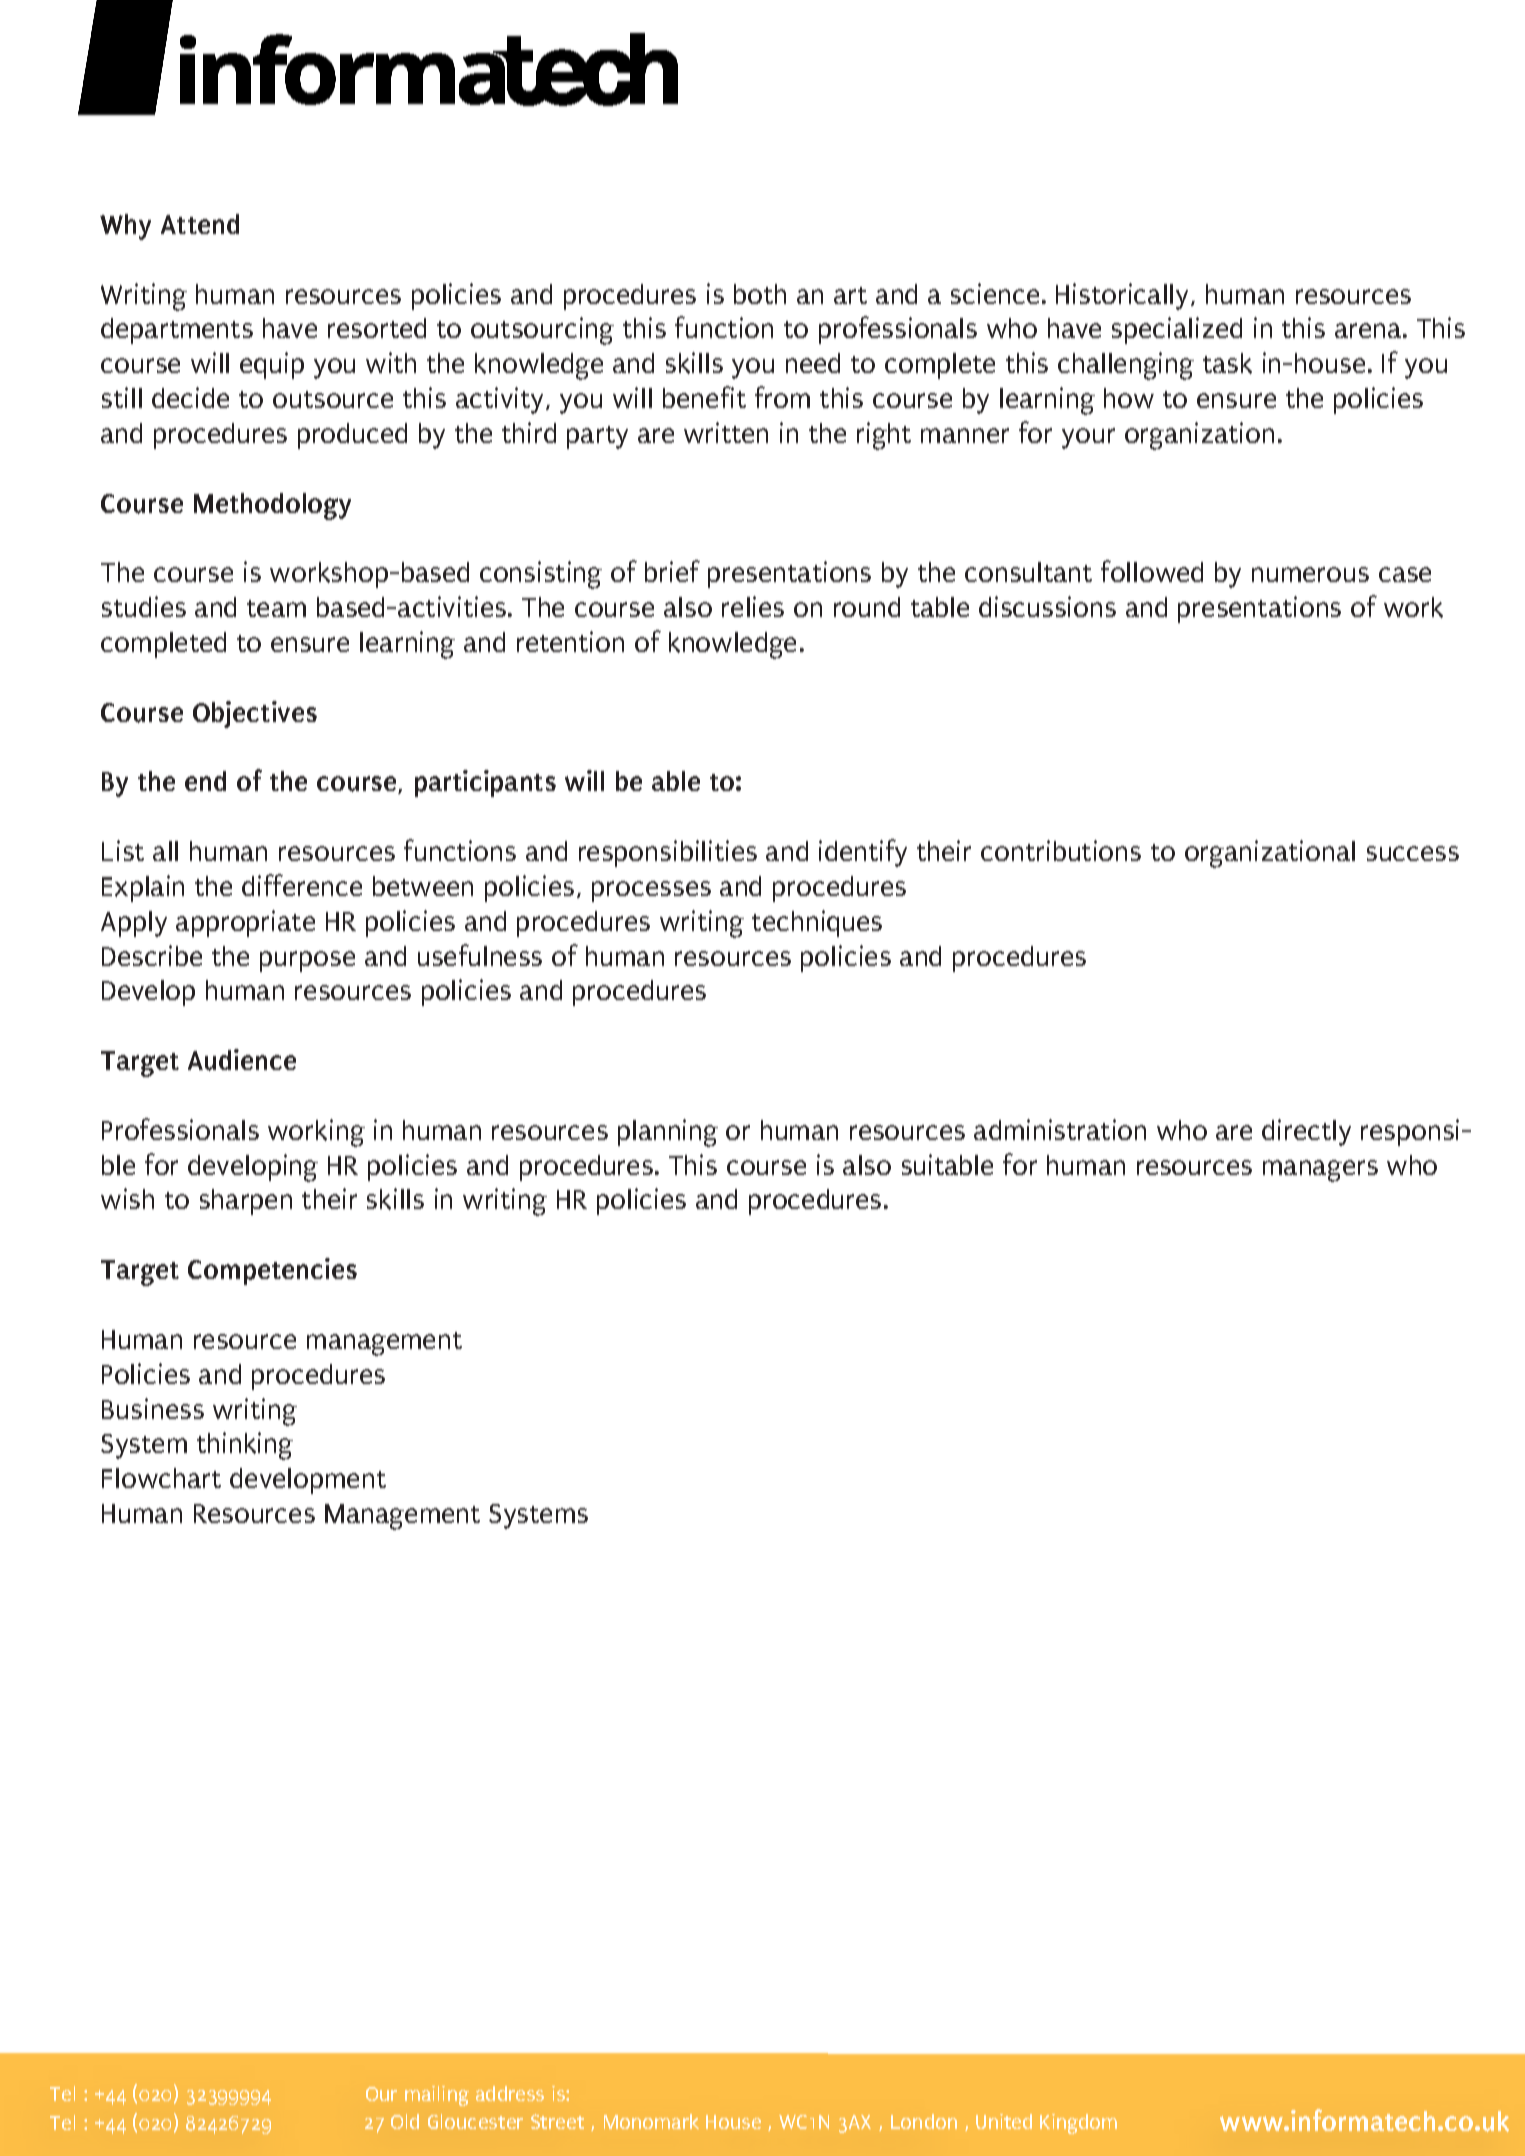 Image resolution: width=1525 pixels, height=2156 pixels. I want to click on United, so click(1004, 2121).
